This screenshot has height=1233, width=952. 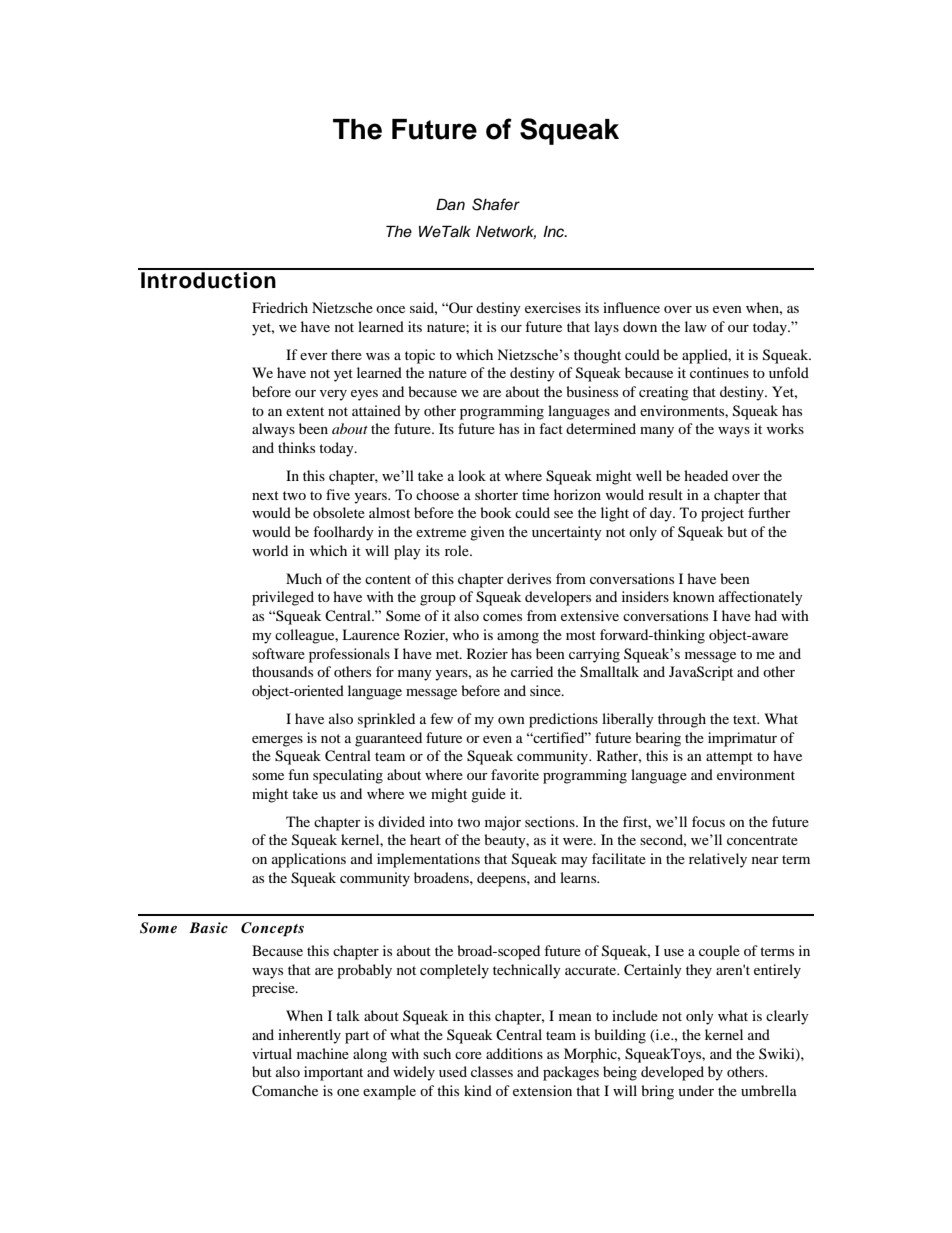 I want to click on among, so click(x=518, y=638).
